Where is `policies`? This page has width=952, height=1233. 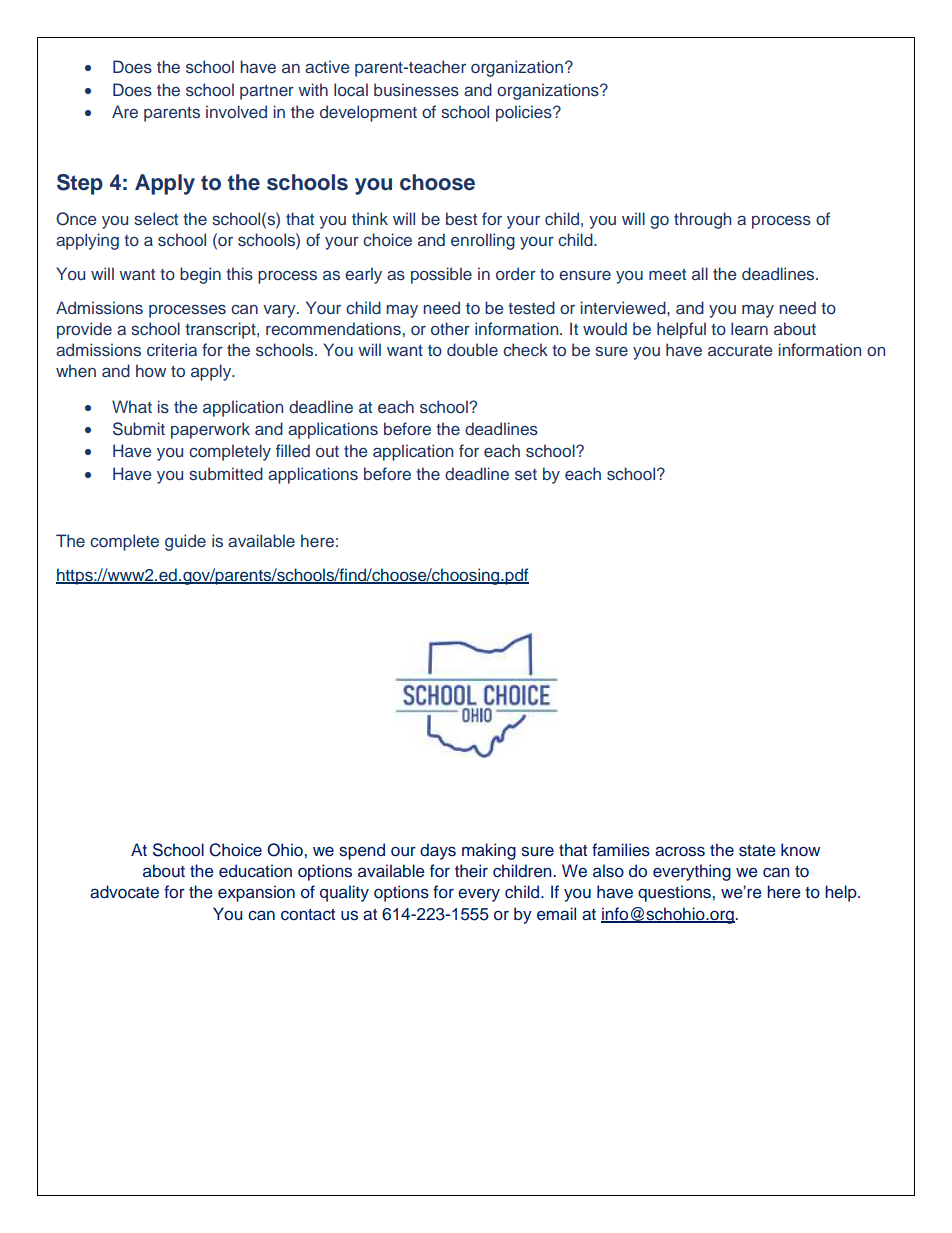 policies is located at coordinates (525, 113).
